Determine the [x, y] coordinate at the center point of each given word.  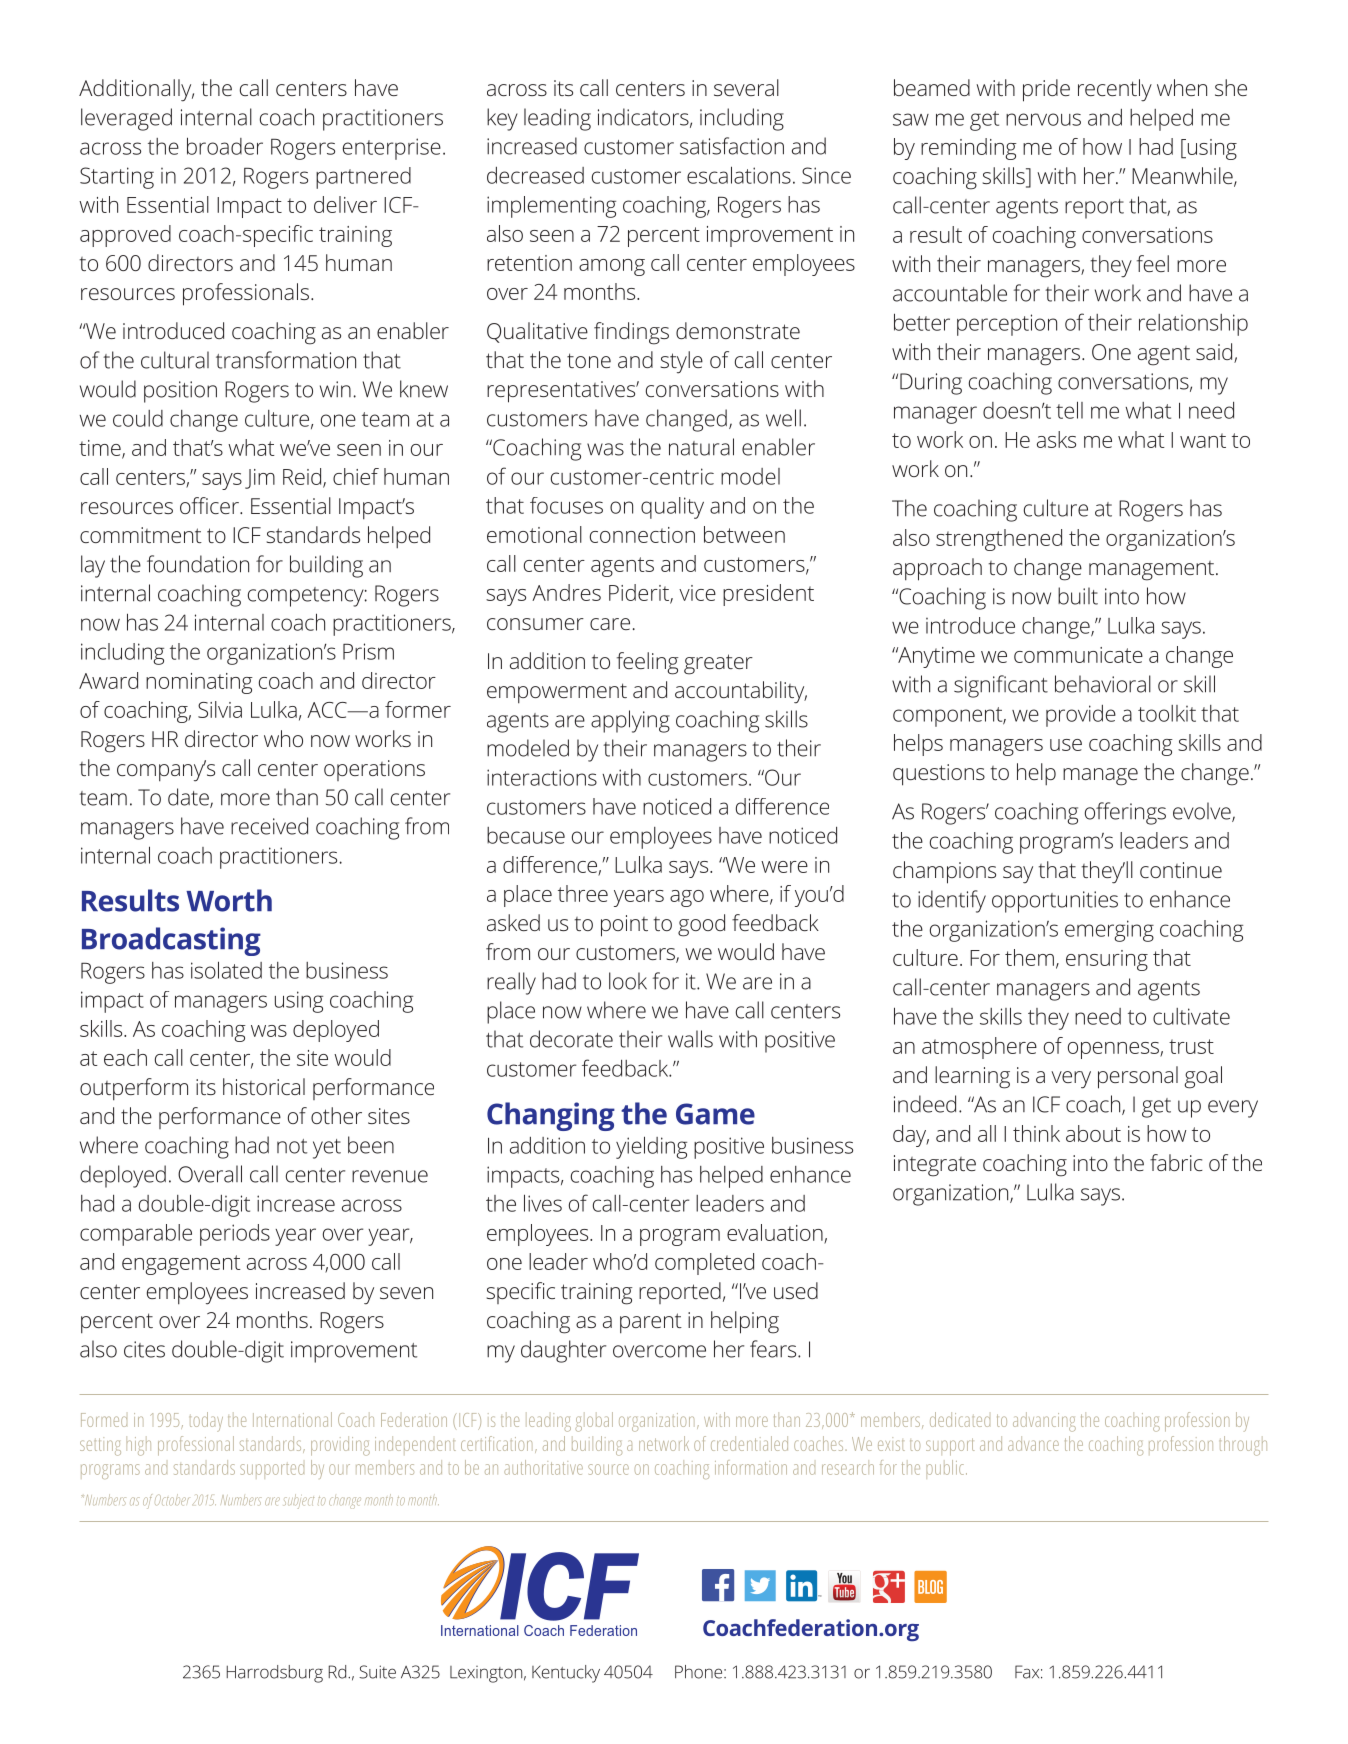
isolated [226, 970]
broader [225, 146]
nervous [1043, 119]
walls [690, 1039]
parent [651, 1323]
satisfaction [732, 146]
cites [144, 1349]
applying [630, 721]
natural [701, 447]
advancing [1044, 1422]
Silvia [220, 709]
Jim [260, 479]
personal [1138, 1077]
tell [1069, 410]
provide [1081, 716]
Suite [377, 1672]
